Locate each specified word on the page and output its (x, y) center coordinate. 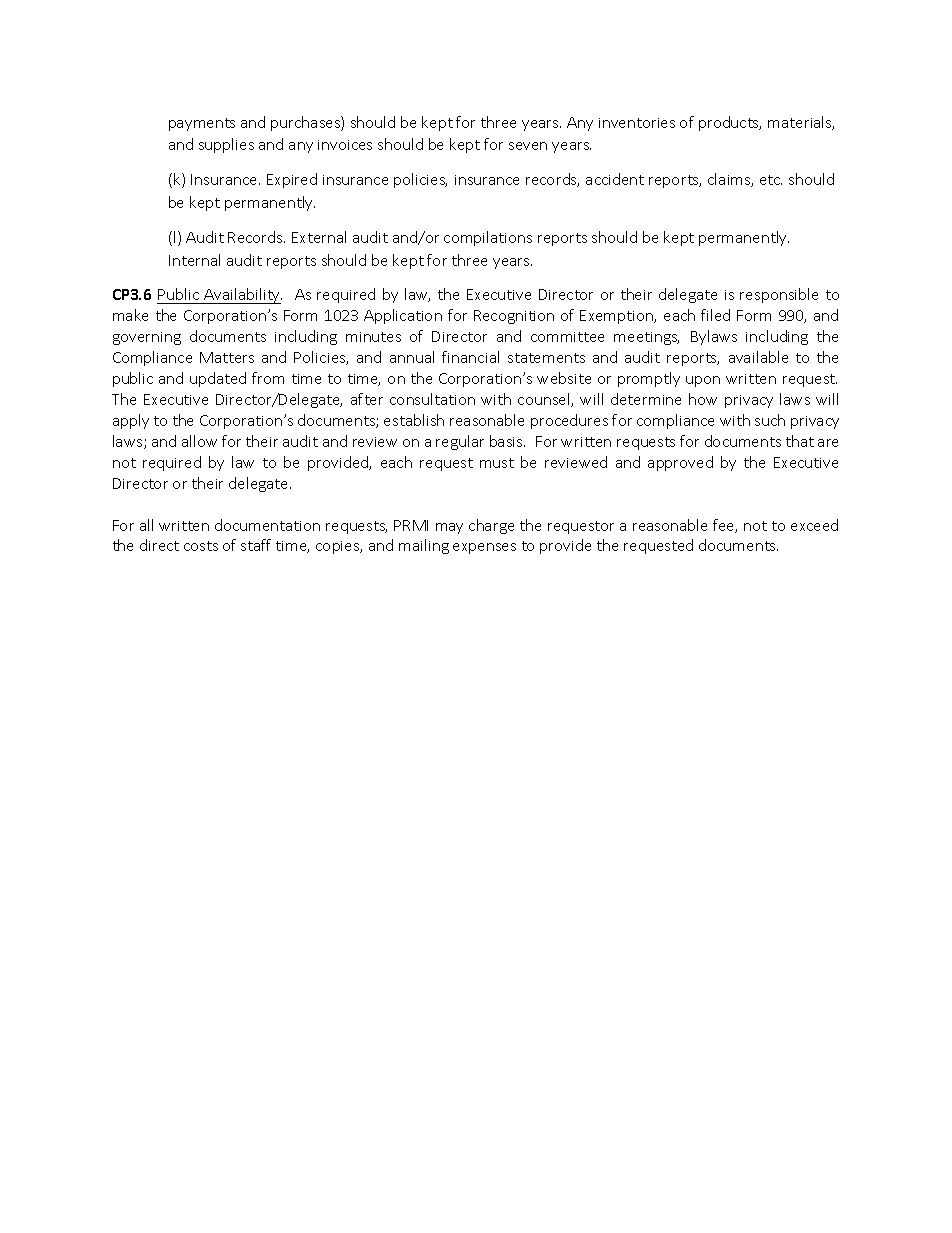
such (770, 420)
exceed (814, 525)
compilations (488, 238)
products (730, 123)
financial (470, 357)
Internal (194, 260)
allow (199, 441)
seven (528, 146)
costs (201, 546)
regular (460, 442)
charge (491, 526)
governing (147, 338)
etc (771, 180)
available (758, 357)
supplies (226, 145)
